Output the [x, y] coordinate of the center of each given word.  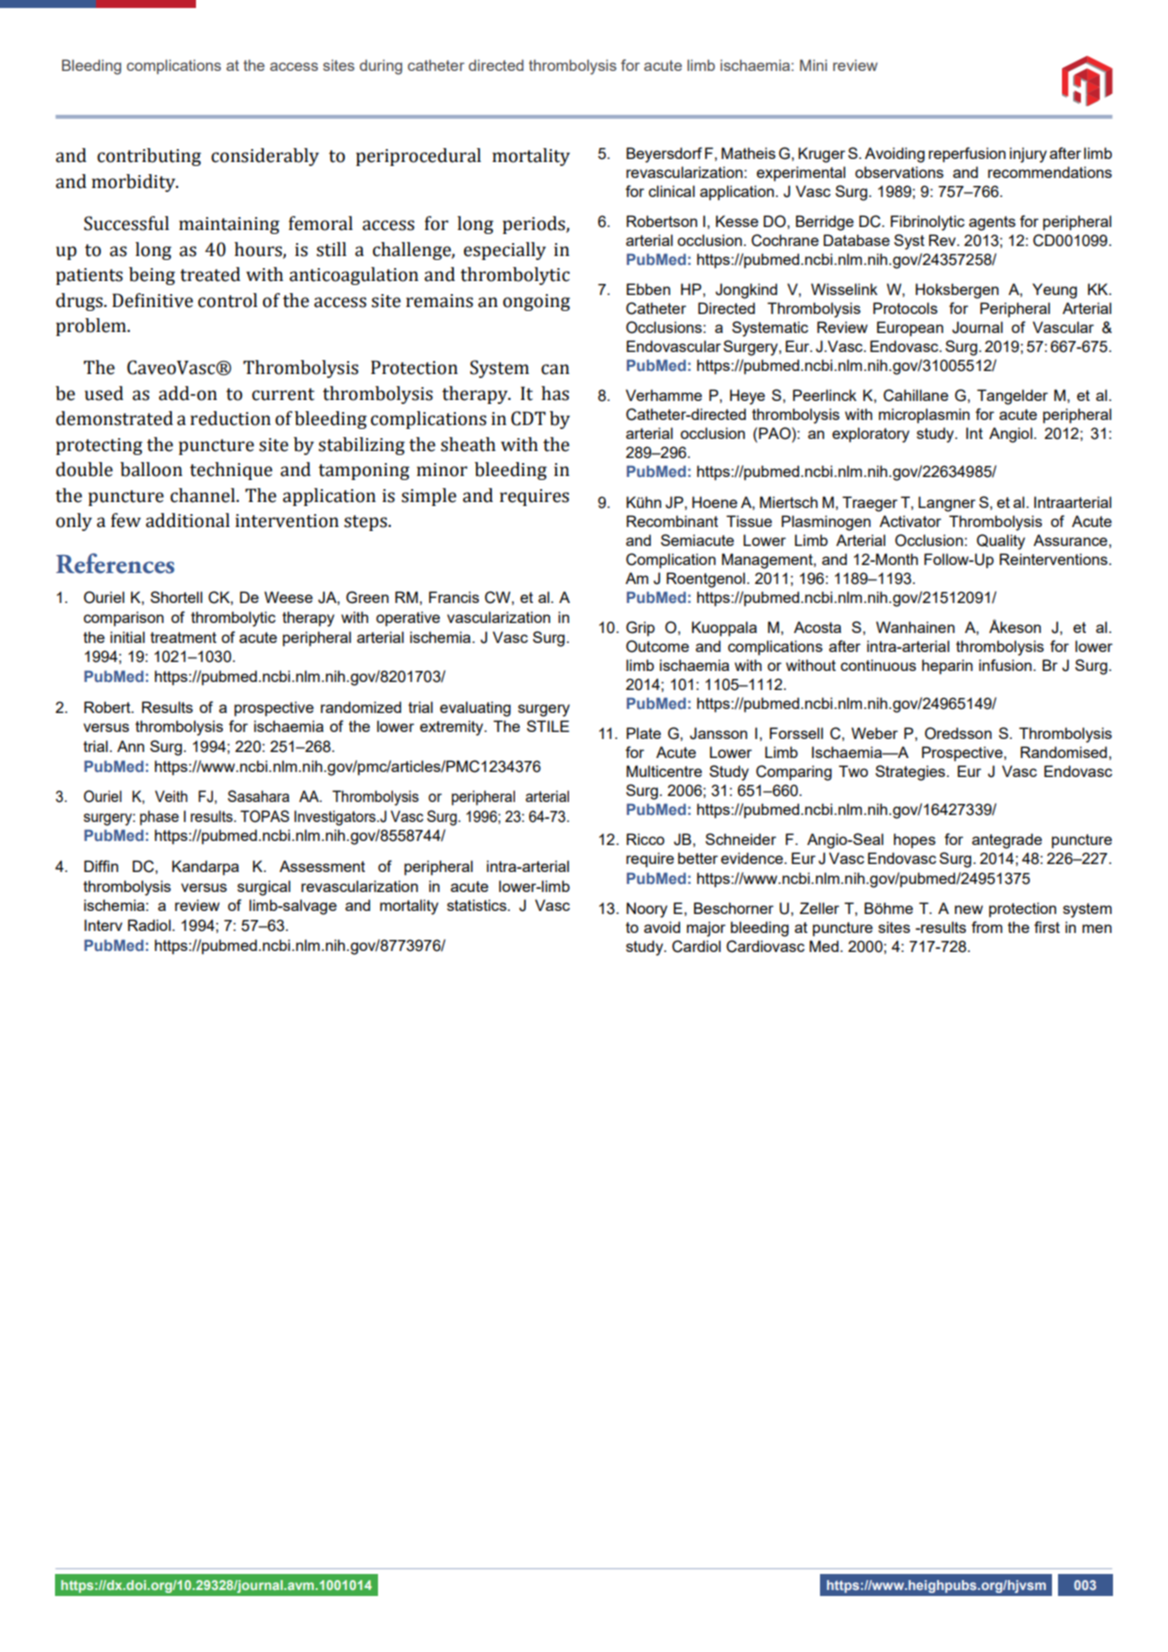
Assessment [322, 866]
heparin [947, 667]
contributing [149, 157]
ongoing [536, 302]
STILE [548, 726]
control [227, 300]
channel [203, 495]
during [381, 67]
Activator [910, 521]
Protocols [905, 308]
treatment [183, 637]
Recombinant [672, 521]
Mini [813, 65]
